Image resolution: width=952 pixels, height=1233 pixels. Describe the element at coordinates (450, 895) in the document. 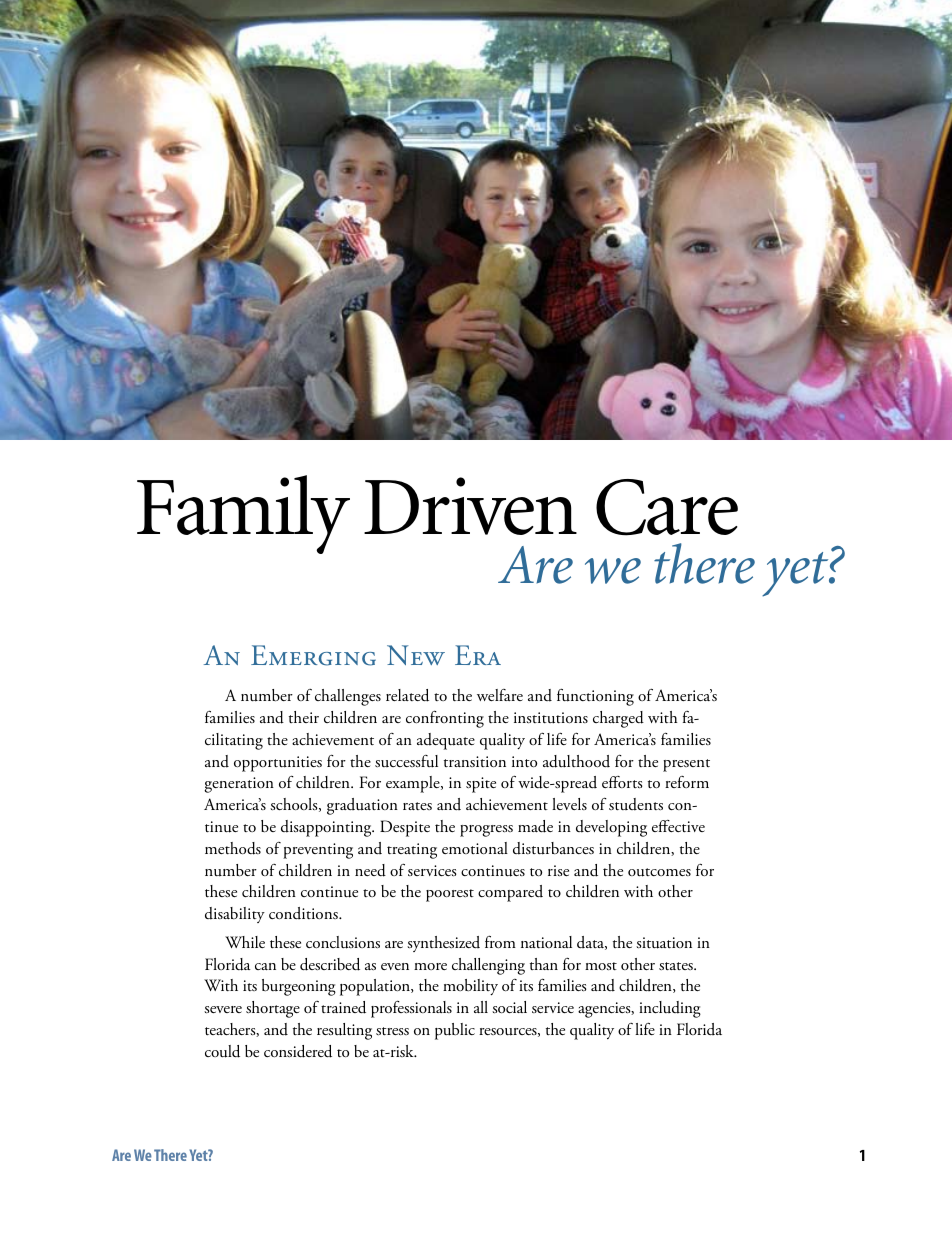

I see `poorest` at that location.
